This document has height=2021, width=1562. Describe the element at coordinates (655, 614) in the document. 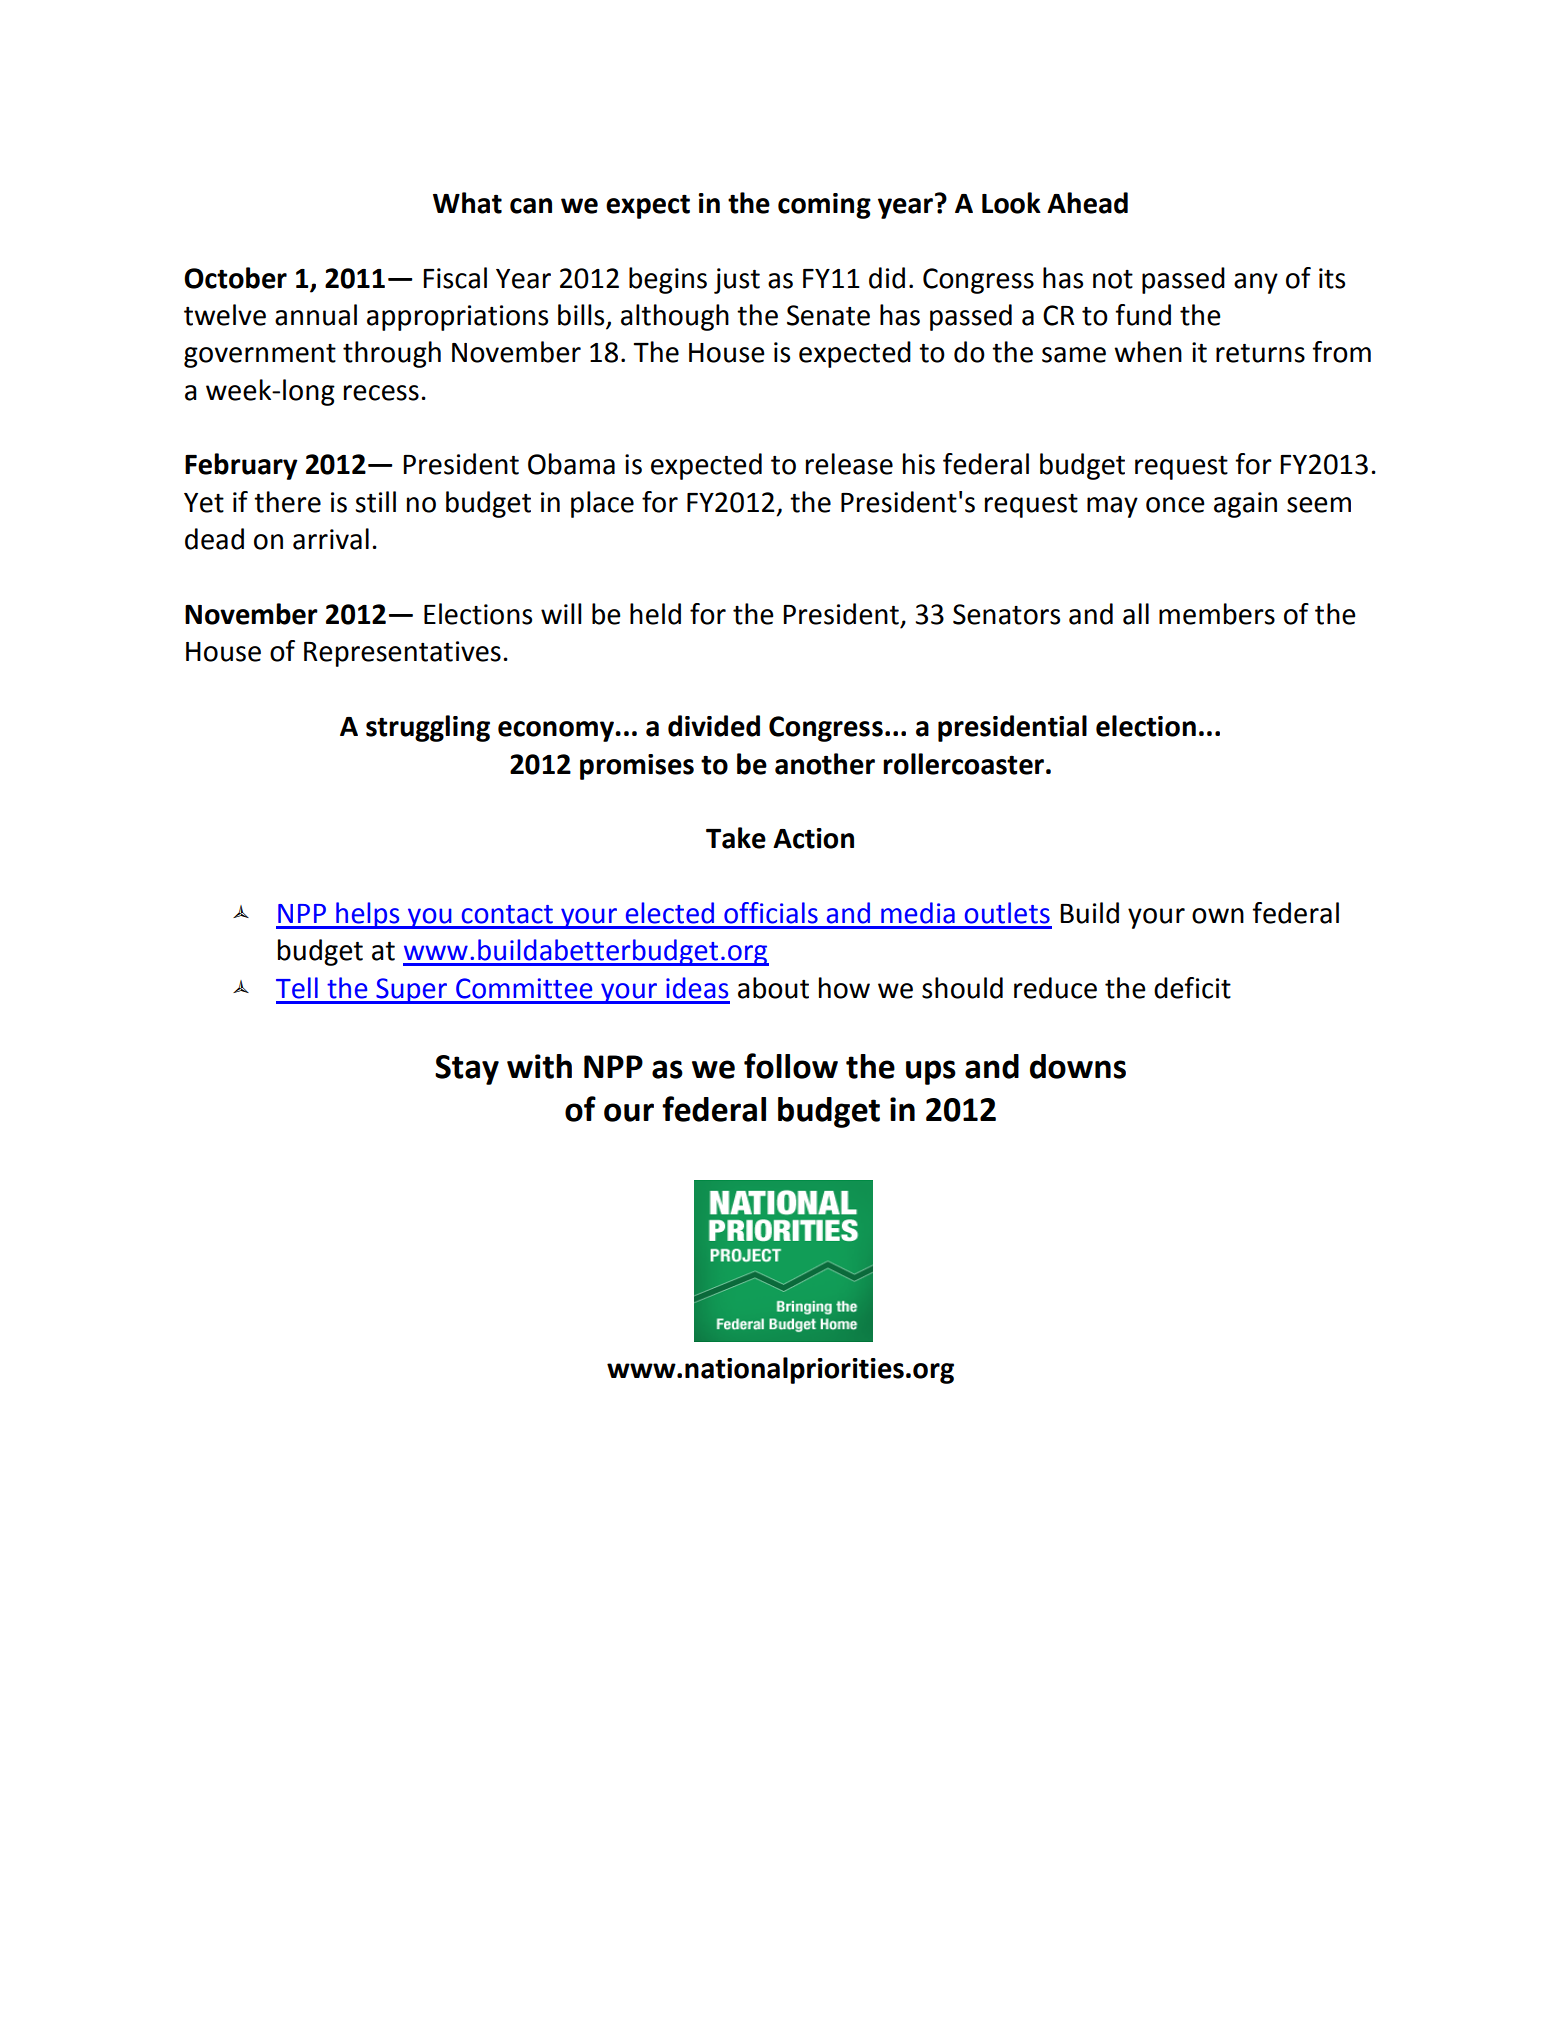

I see `held` at that location.
